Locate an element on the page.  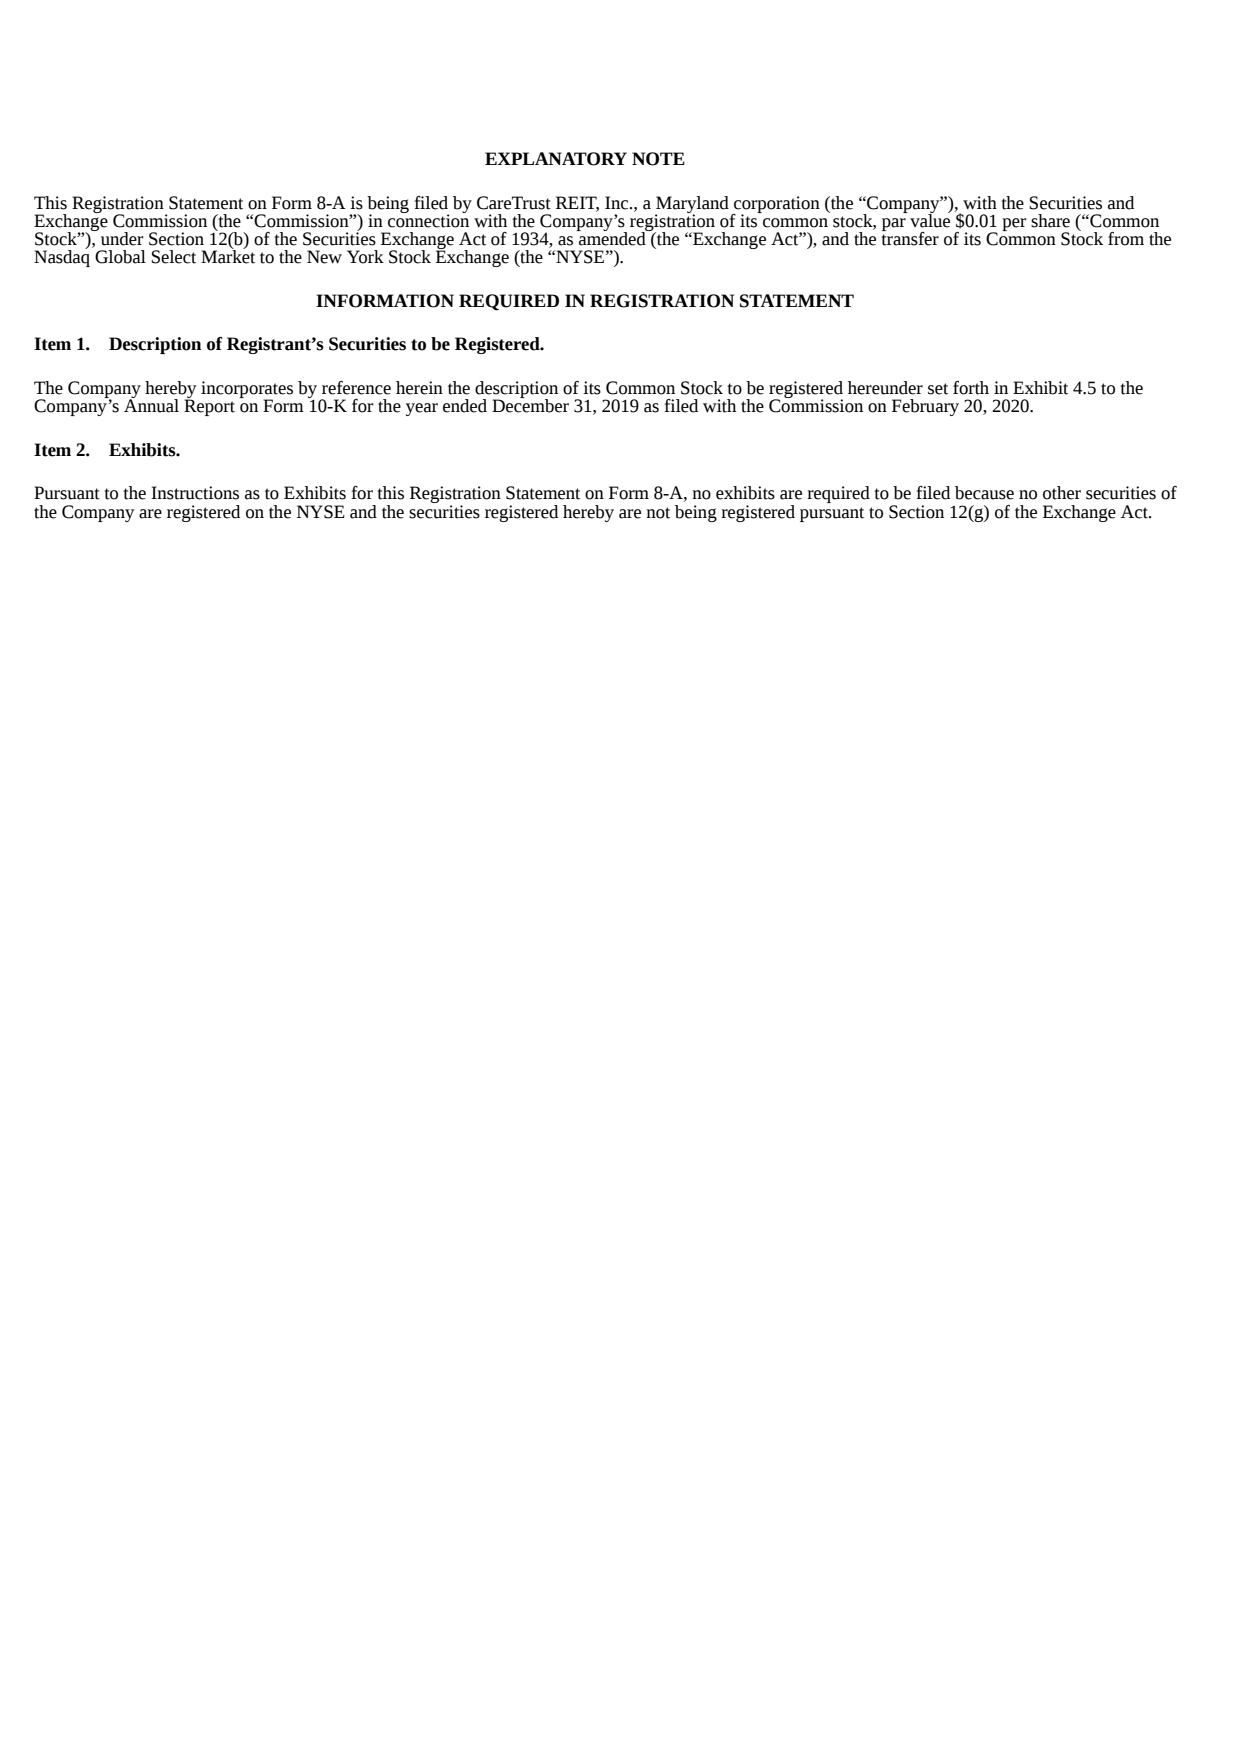
corporation is located at coordinates (776, 205).
